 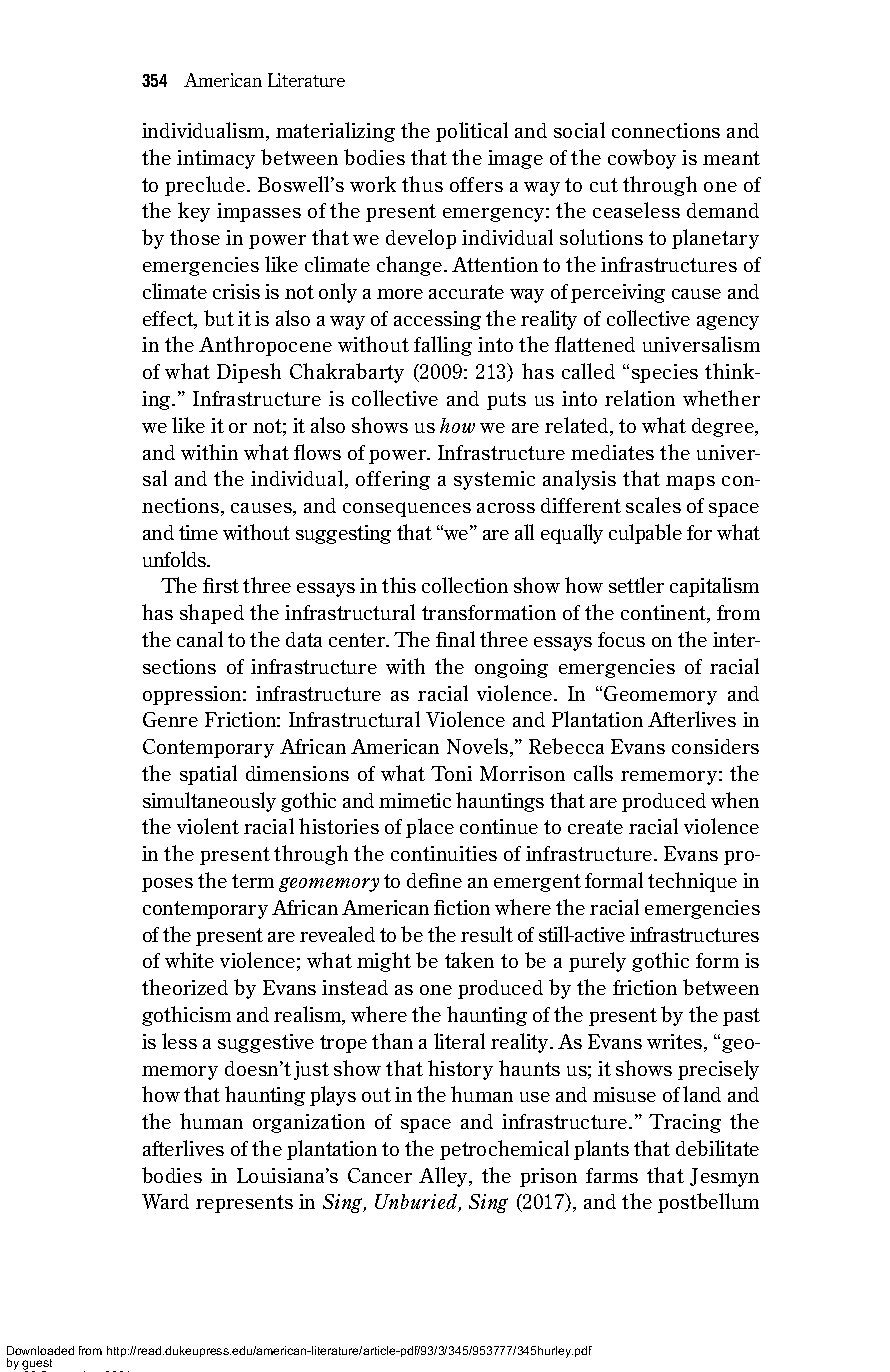 I want to click on work, so click(x=373, y=184).
